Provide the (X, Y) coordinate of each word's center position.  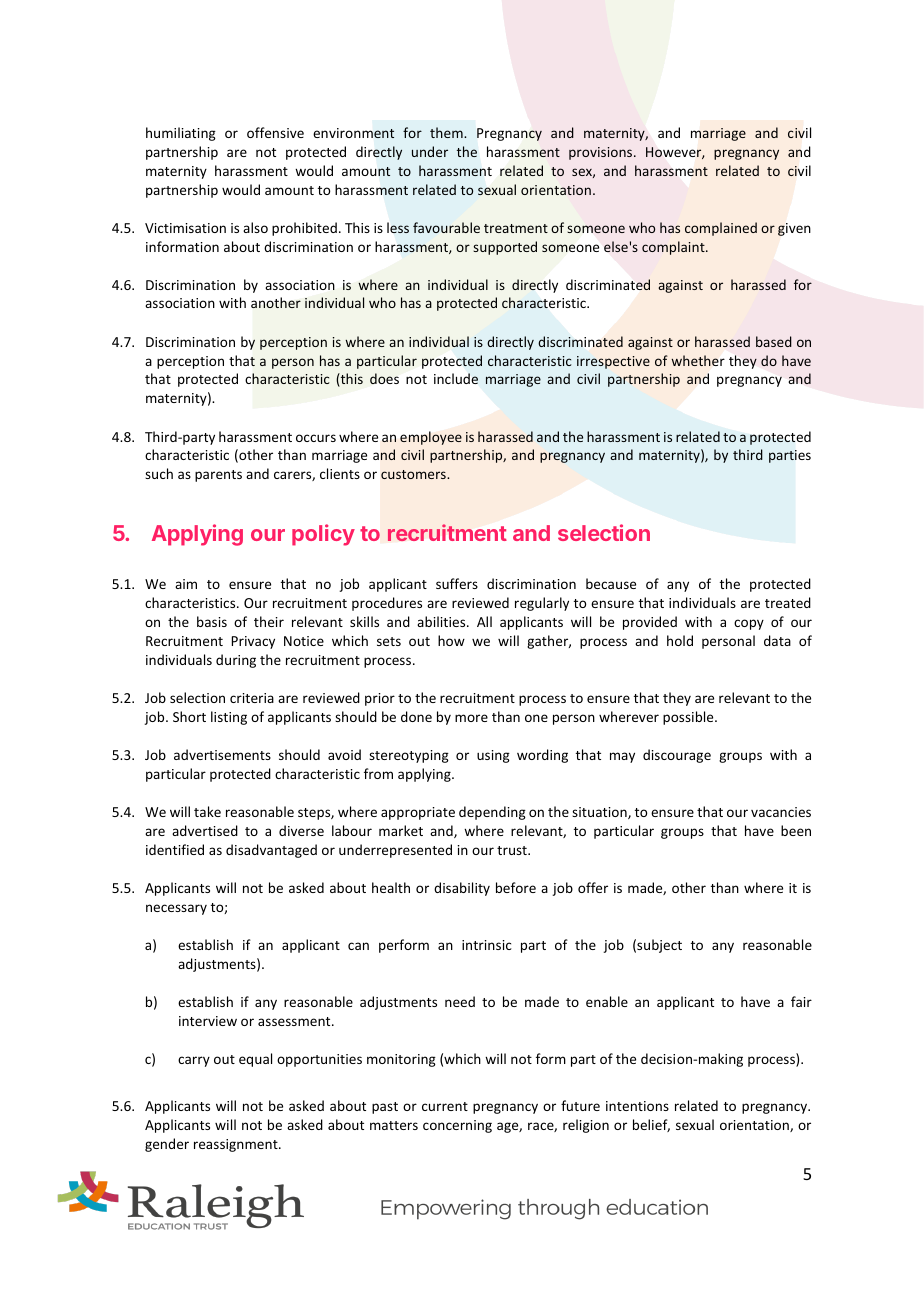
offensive (275, 132)
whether (698, 360)
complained (721, 229)
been (796, 830)
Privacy (253, 642)
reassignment (237, 1145)
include (456, 378)
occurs (316, 438)
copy (749, 624)
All (484, 621)
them (447, 132)
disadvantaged (271, 851)
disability (462, 889)
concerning (457, 1126)
